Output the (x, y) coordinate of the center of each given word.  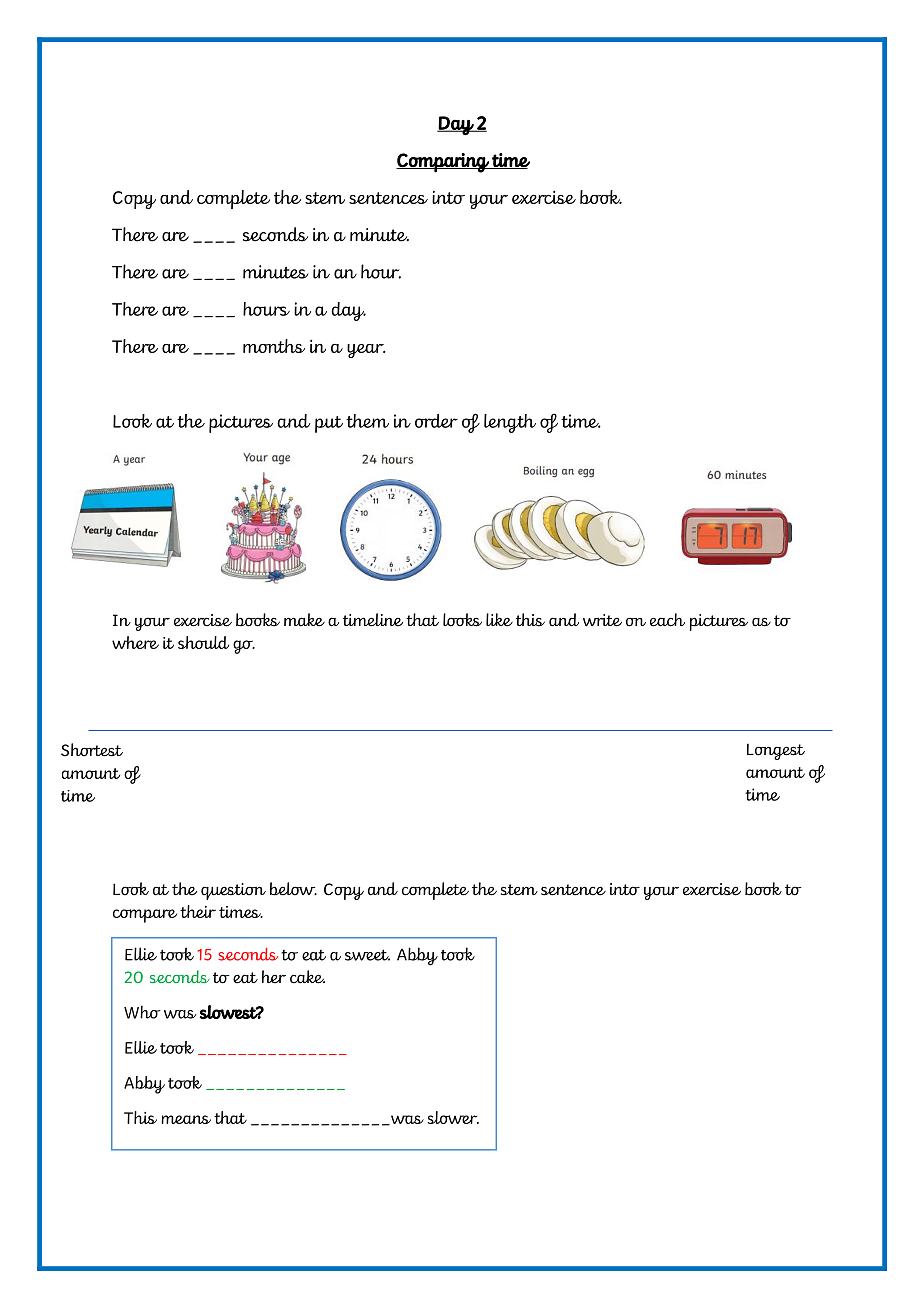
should (203, 642)
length (510, 423)
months (274, 346)
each (667, 620)
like (499, 620)
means (186, 1119)
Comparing (443, 163)
